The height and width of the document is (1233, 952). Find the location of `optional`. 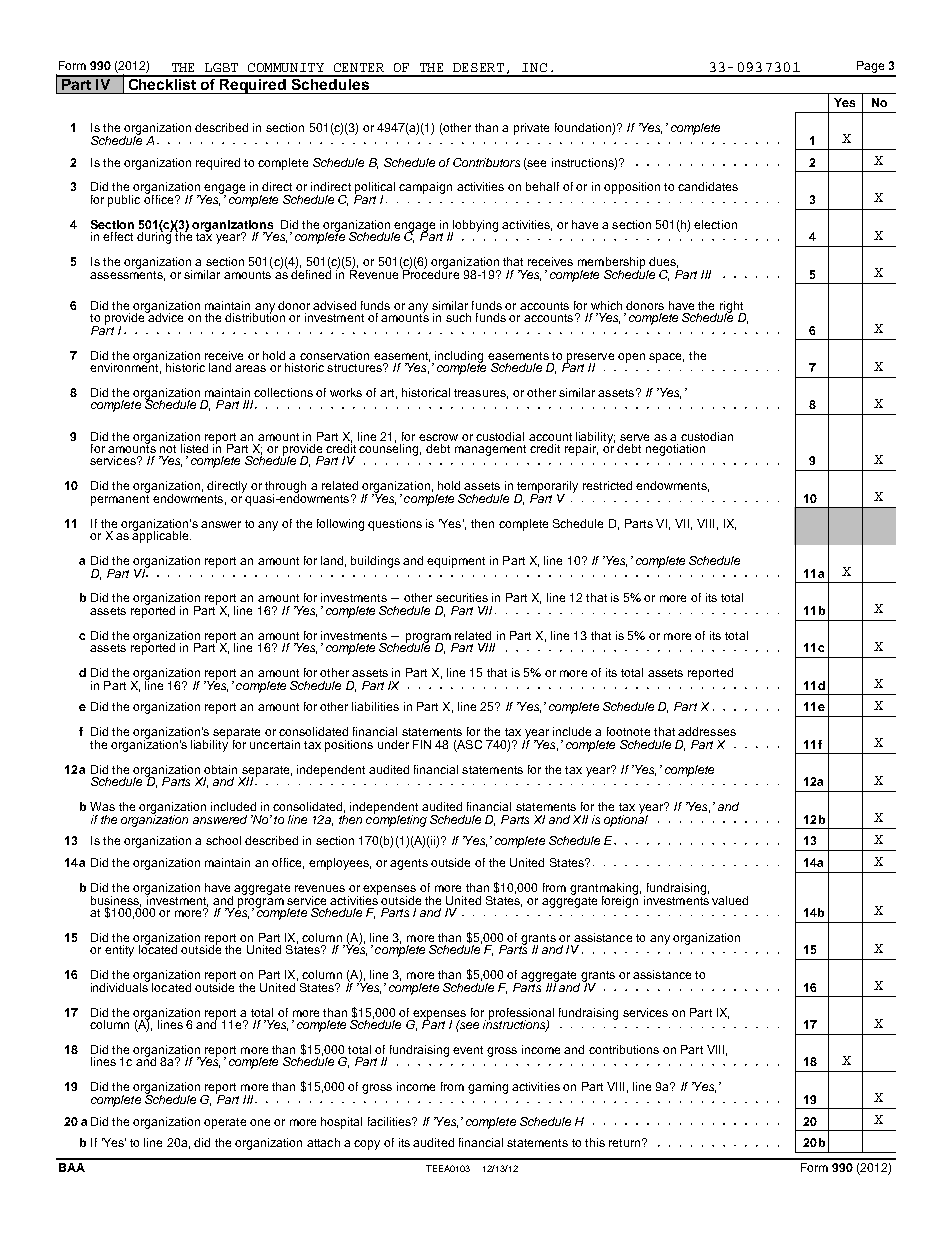

optional is located at coordinates (626, 819).
